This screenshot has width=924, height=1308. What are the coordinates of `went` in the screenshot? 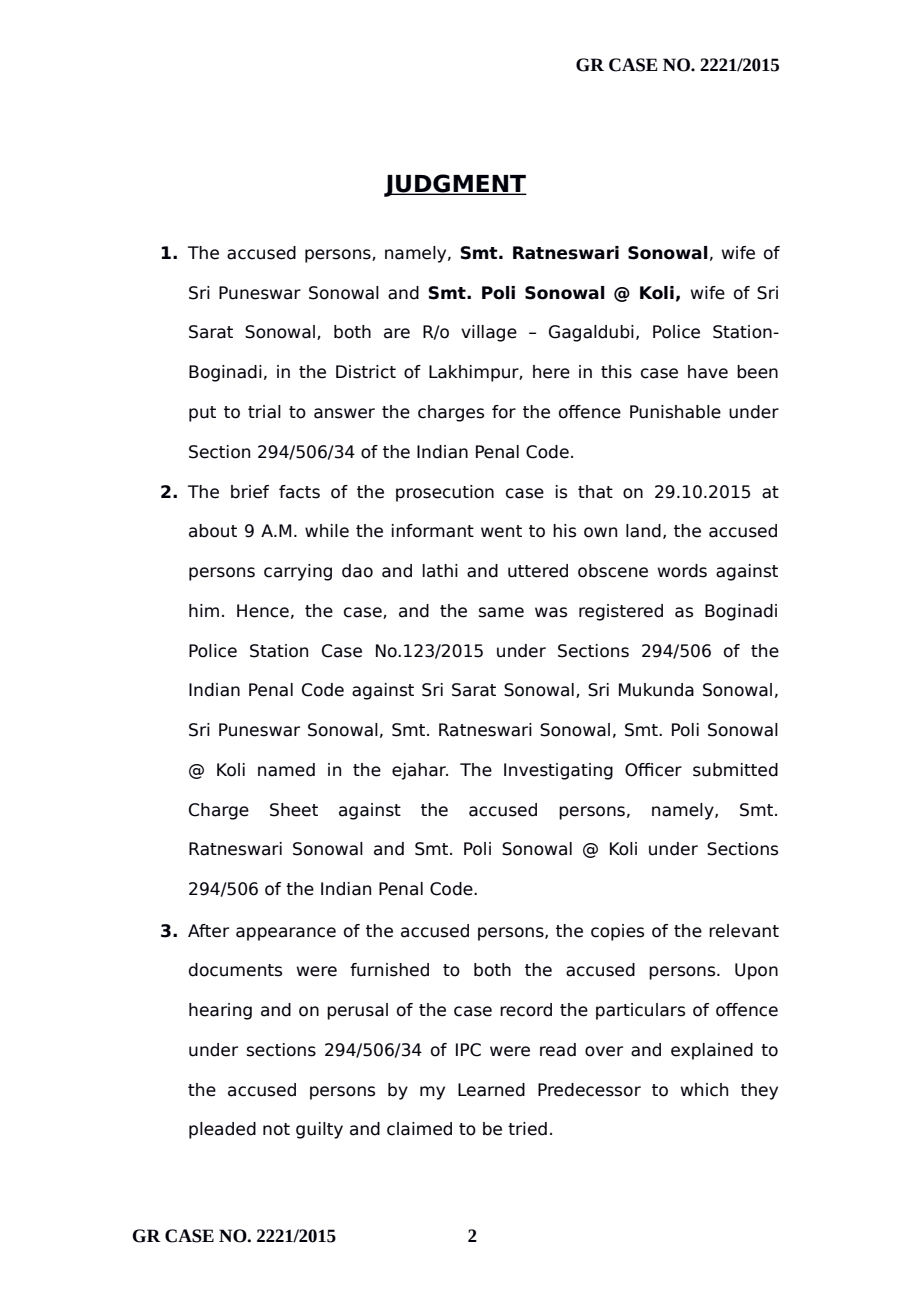 It's located at (501, 531).
